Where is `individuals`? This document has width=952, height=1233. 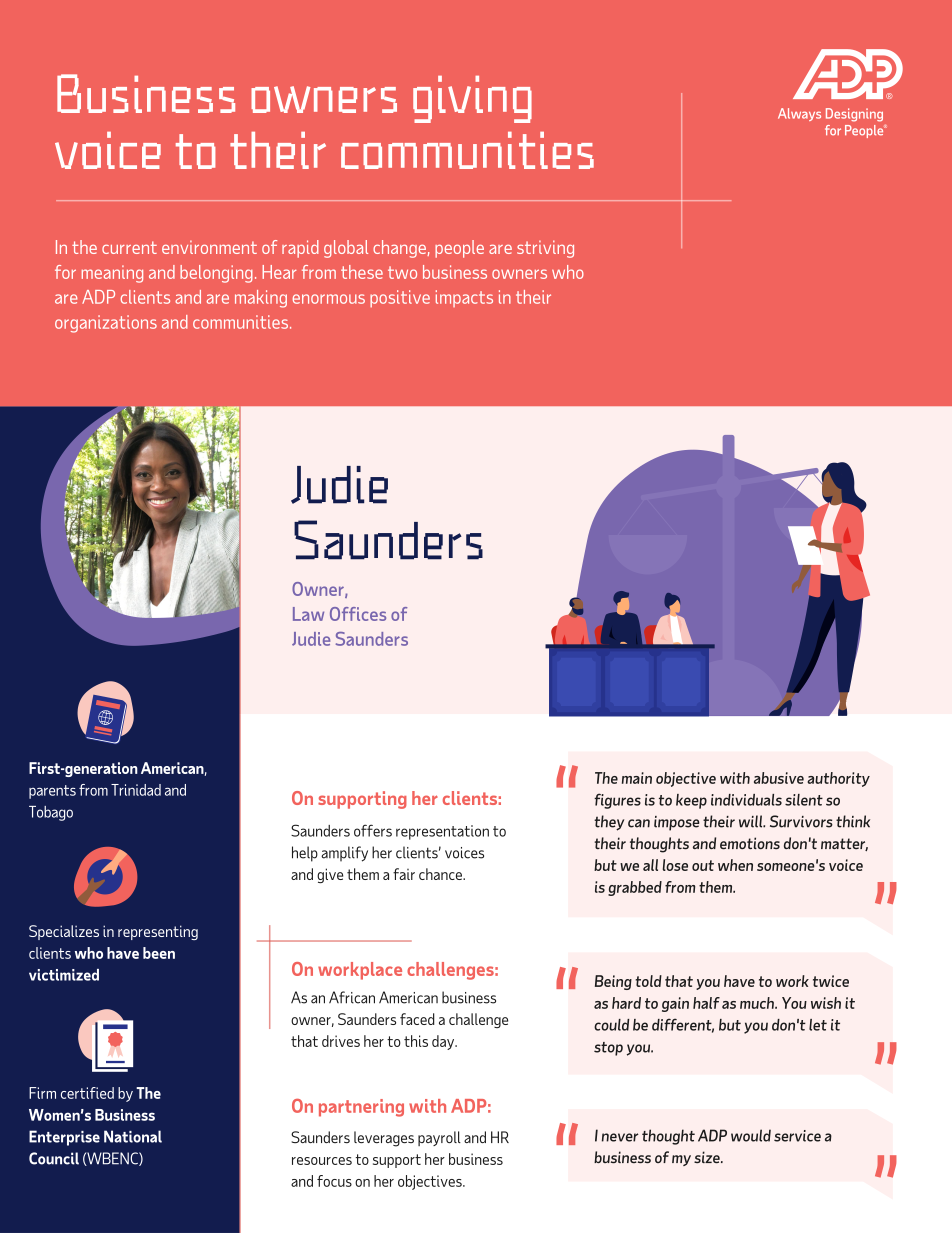
individuals is located at coordinates (746, 800).
